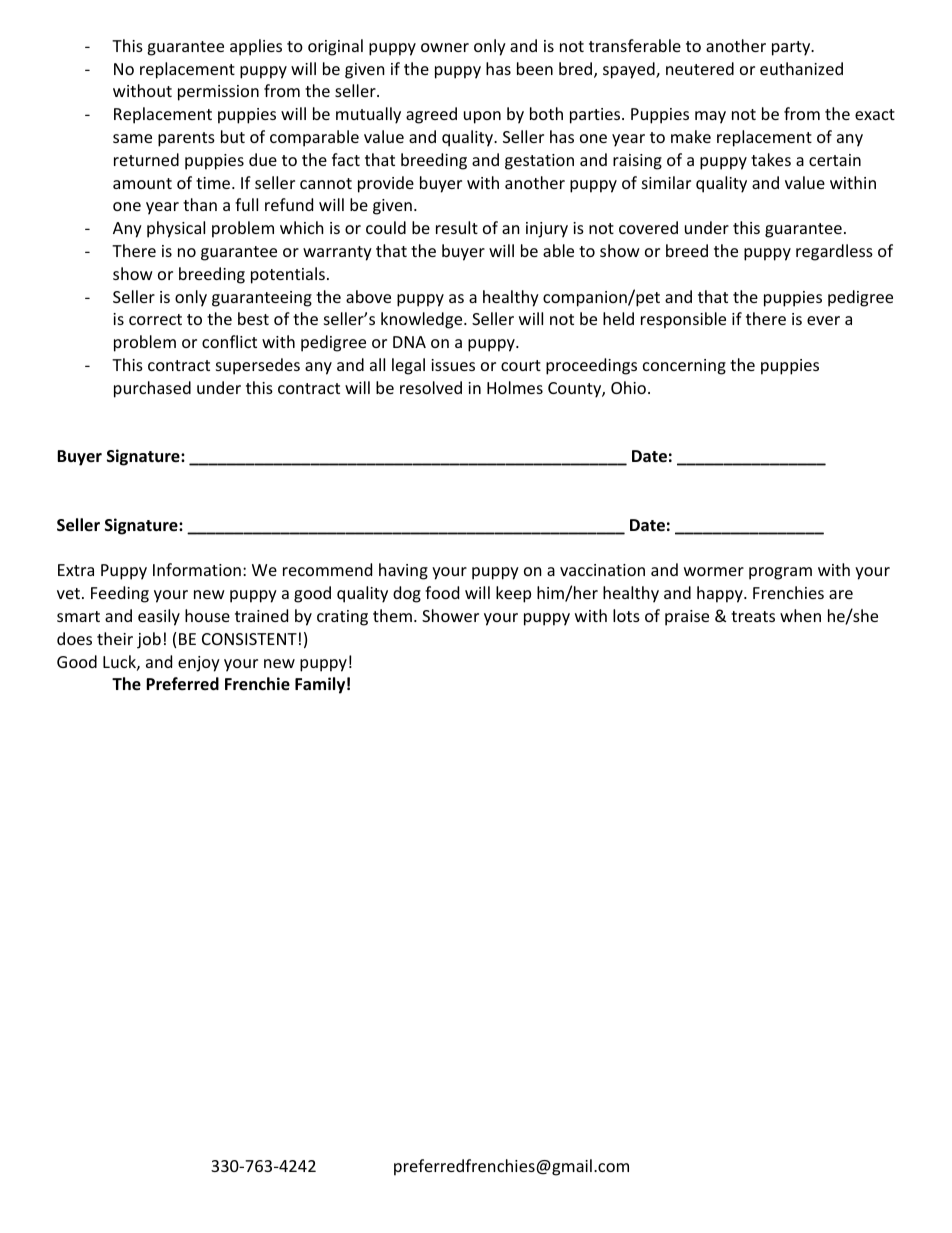 The width and height of the document is (952, 1233). What do you see at coordinates (453, 365) in the document?
I see `issues` at bounding box center [453, 365].
